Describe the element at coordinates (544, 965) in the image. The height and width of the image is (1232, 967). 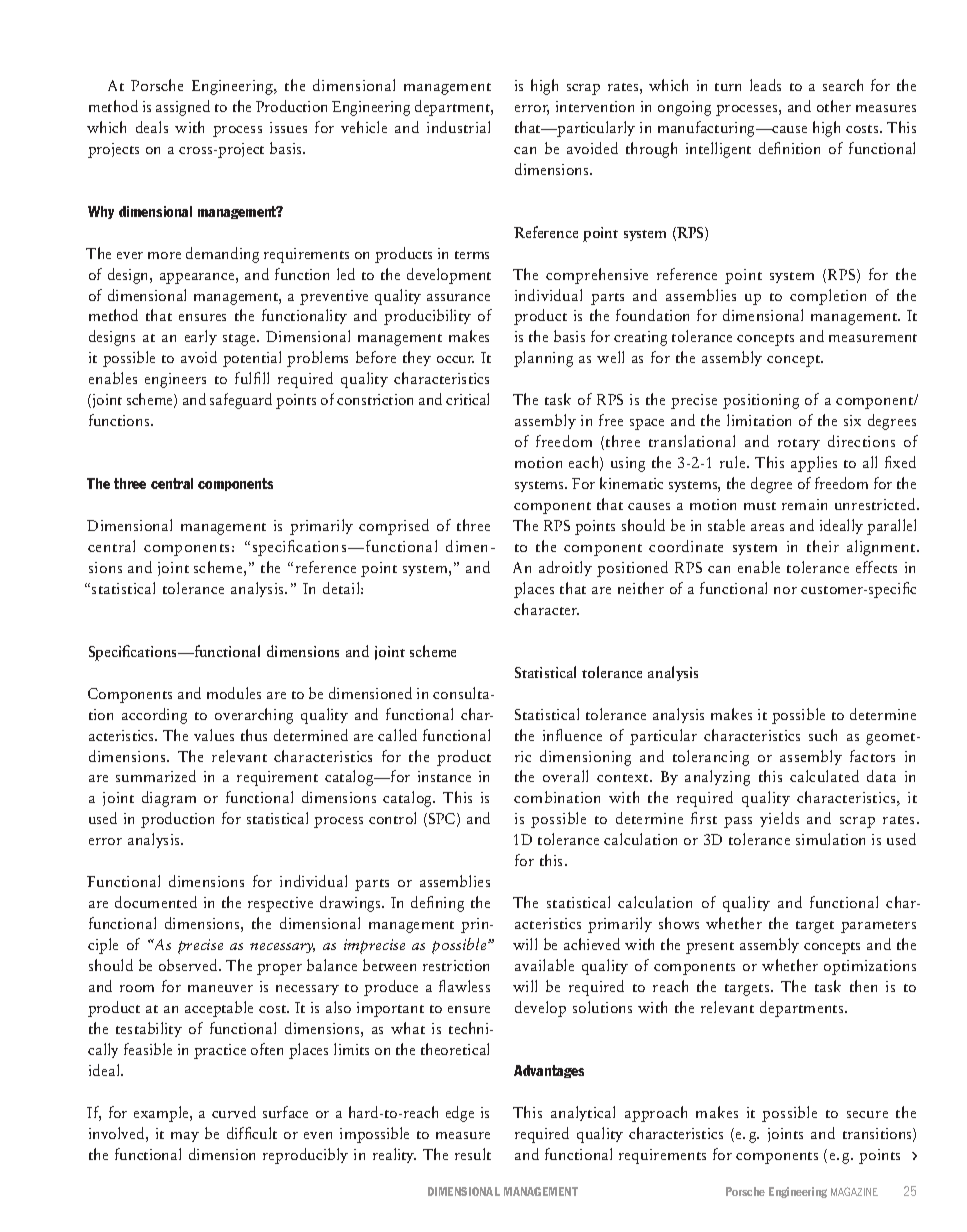
I see `available` at that location.
